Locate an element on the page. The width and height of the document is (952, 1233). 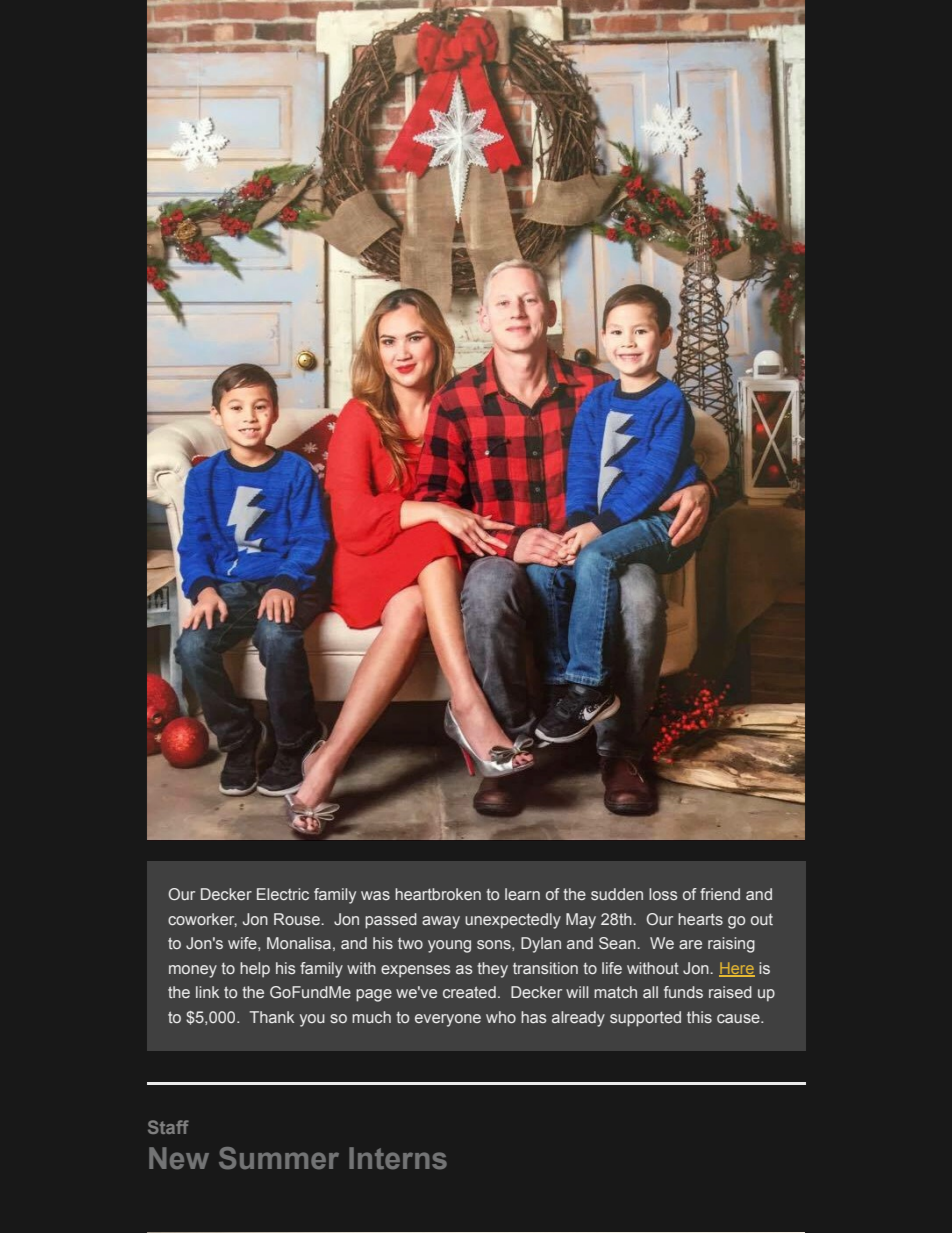
Summer is located at coordinates (279, 1158).
